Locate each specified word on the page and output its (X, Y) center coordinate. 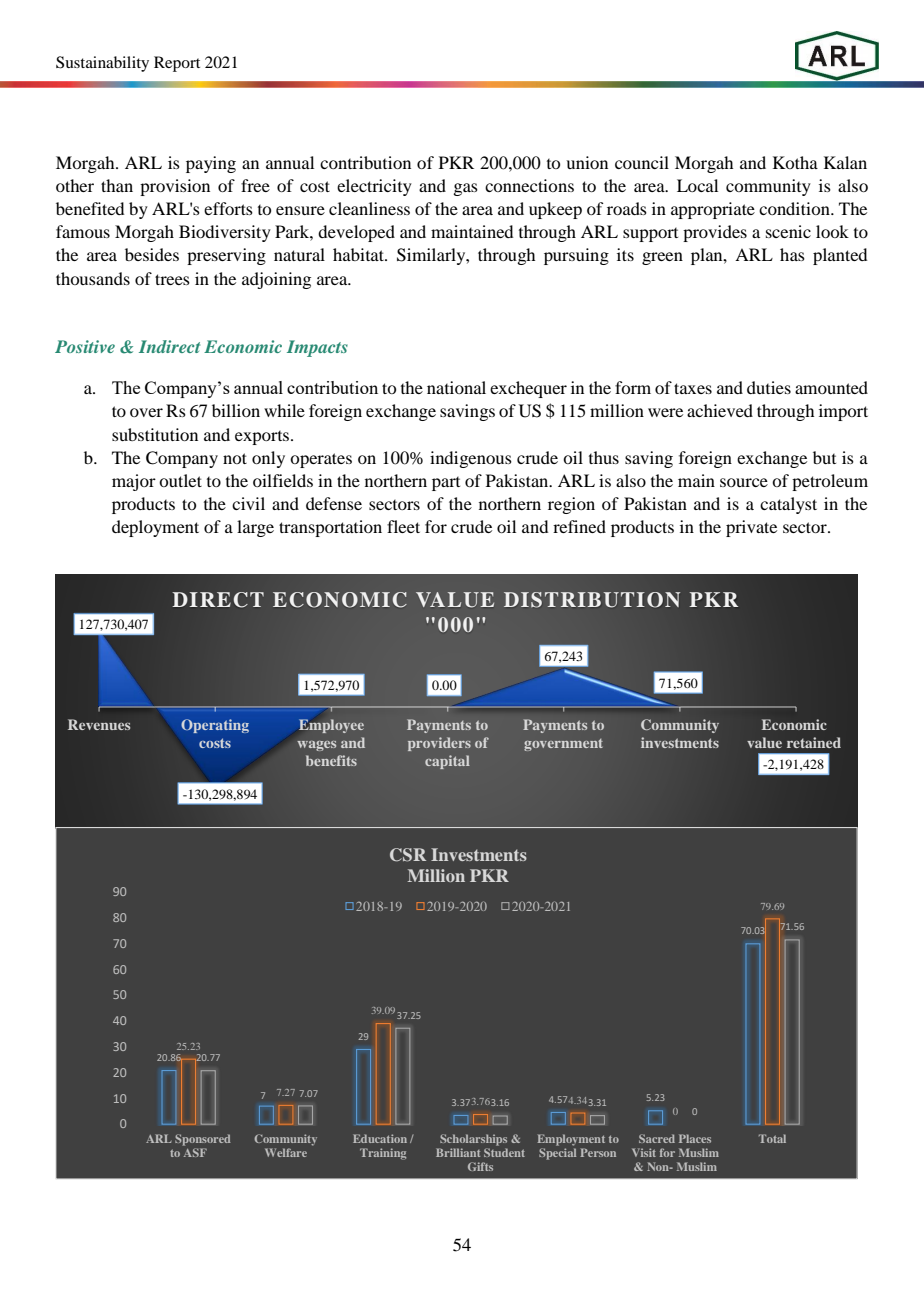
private (751, 528)
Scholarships (473, 1140)
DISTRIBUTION (592, 600)
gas (465, 189)
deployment (155, 528)
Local (697, 185)
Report (177, 64)
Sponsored (203, 1140)
